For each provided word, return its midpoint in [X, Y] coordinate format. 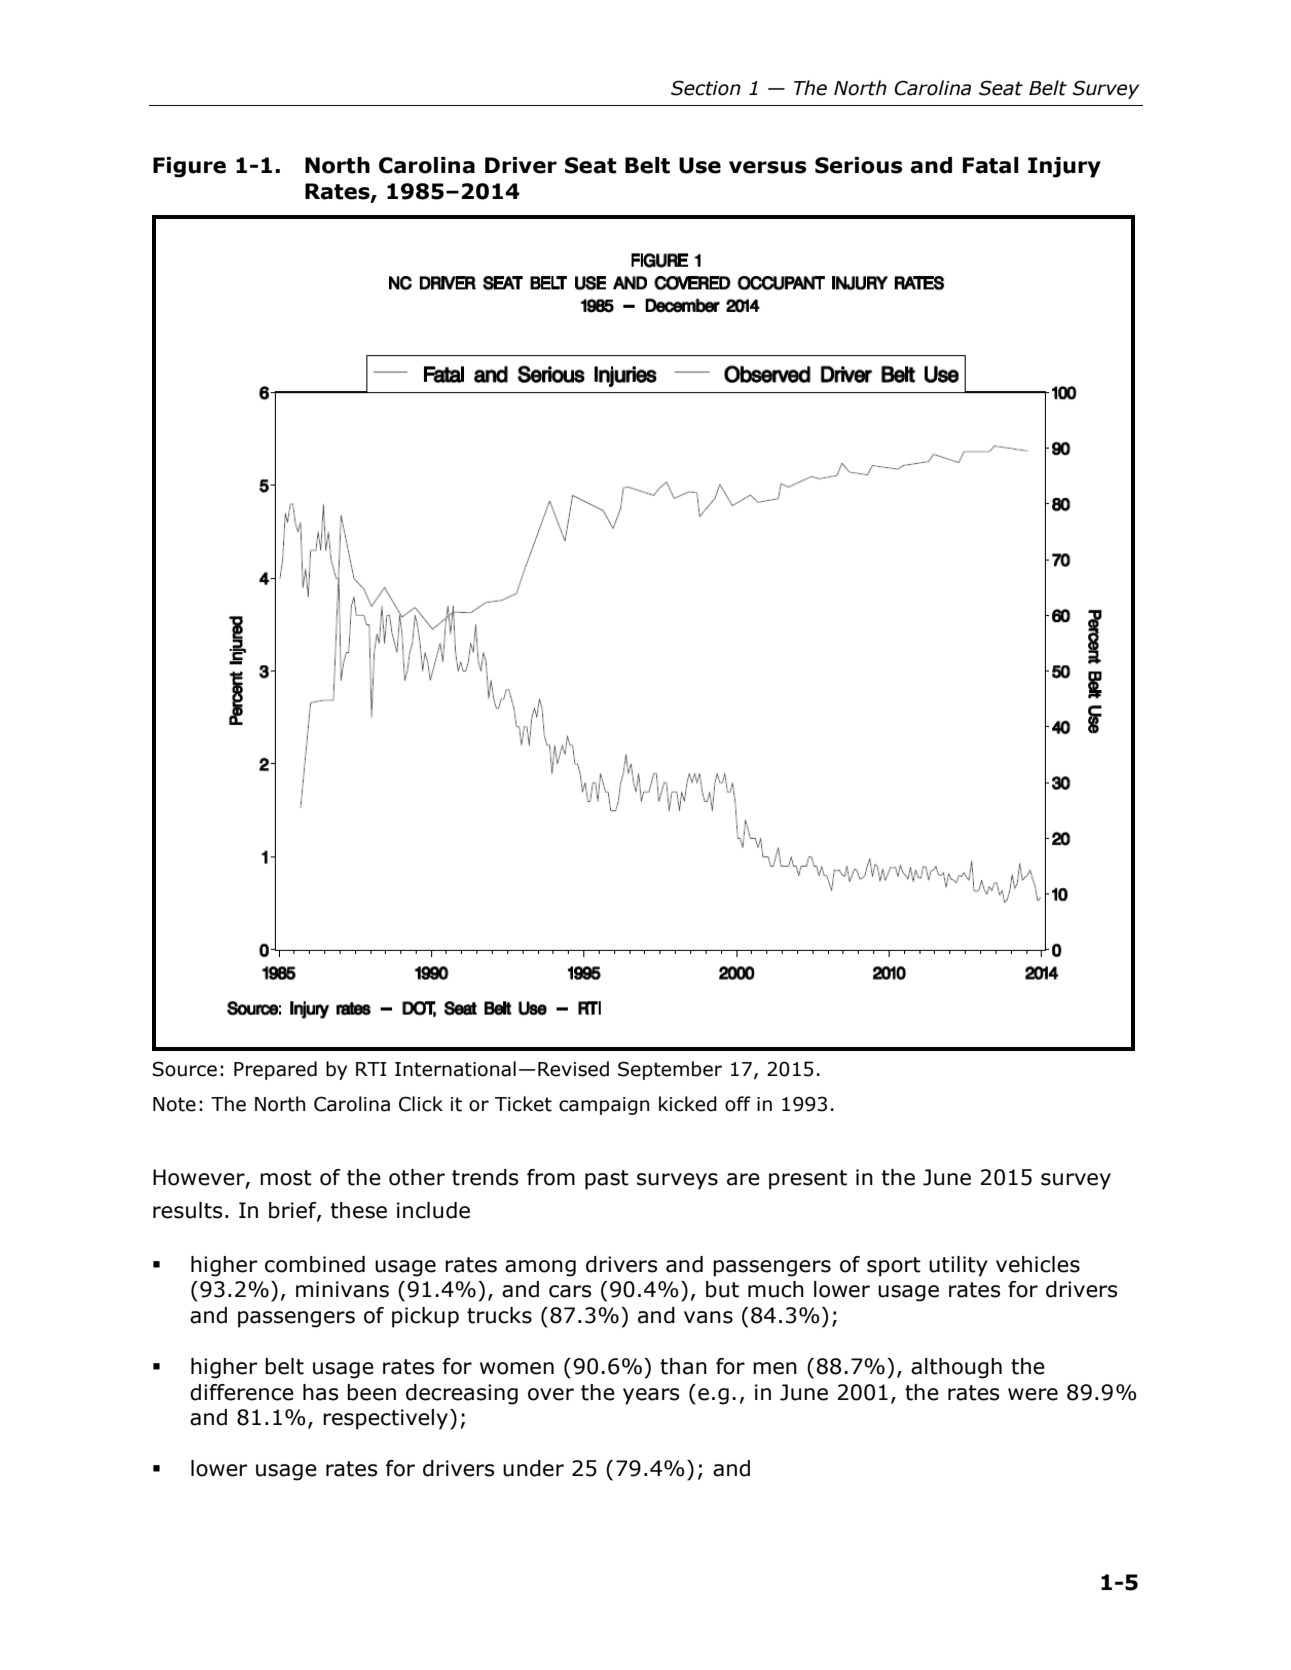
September [670, 1070]
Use [700, 165]
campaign [604, 1106]
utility [958, 1266]
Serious [858, 165]
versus [767, 167]
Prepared [275, 1070]
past [607, 1180]
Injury [1064, 167]
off [738, 1104]
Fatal [991, 165]
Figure [189, 167]
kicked [688, 1104]
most [286, 1178]
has [320, 1392]
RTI [371, 1069]
